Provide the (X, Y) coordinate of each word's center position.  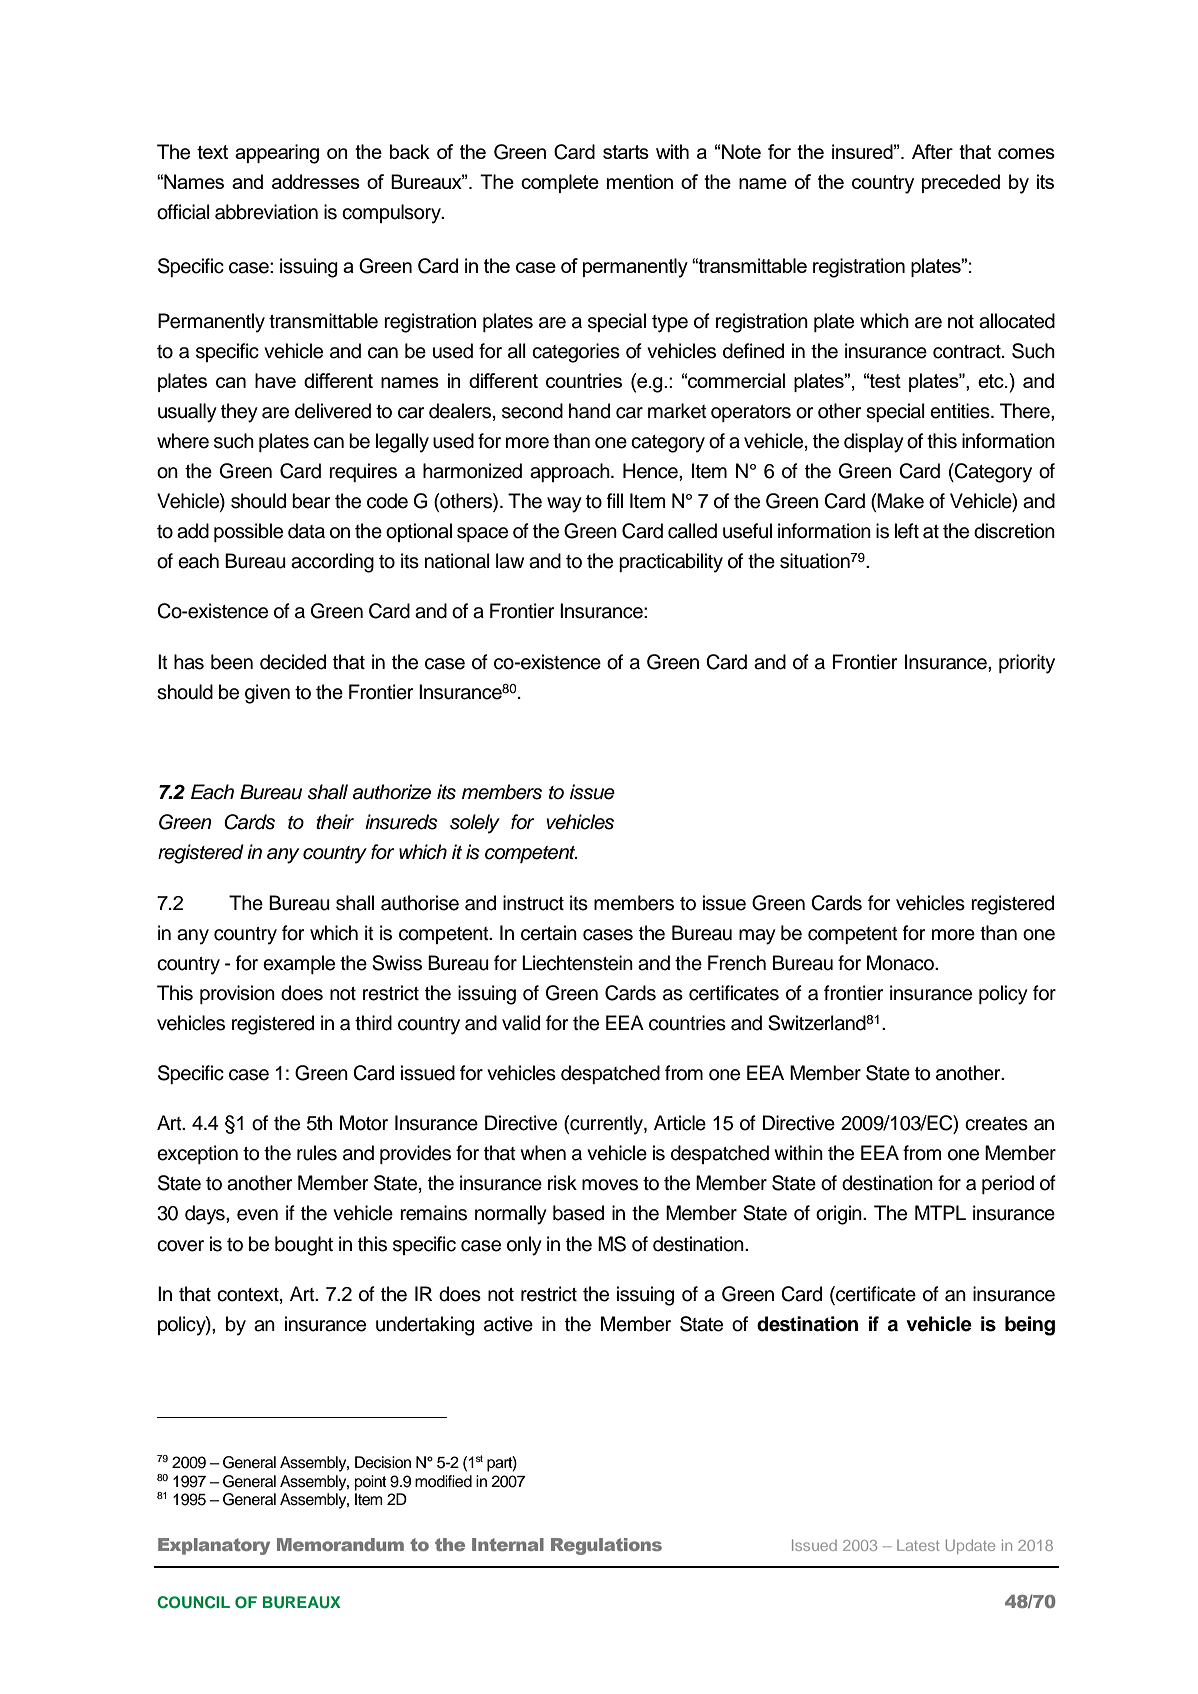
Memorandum (340, 1544)
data (306, 531)
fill (615, 500)
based (578, 1213)
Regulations (606, 1546)
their (335, 822)
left (907, 531)
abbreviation (266, 212)
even (257, 1215)
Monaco (902, 963)
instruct (533, 903)
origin (840, 1215)
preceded (961, 183)
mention (640, 181)
